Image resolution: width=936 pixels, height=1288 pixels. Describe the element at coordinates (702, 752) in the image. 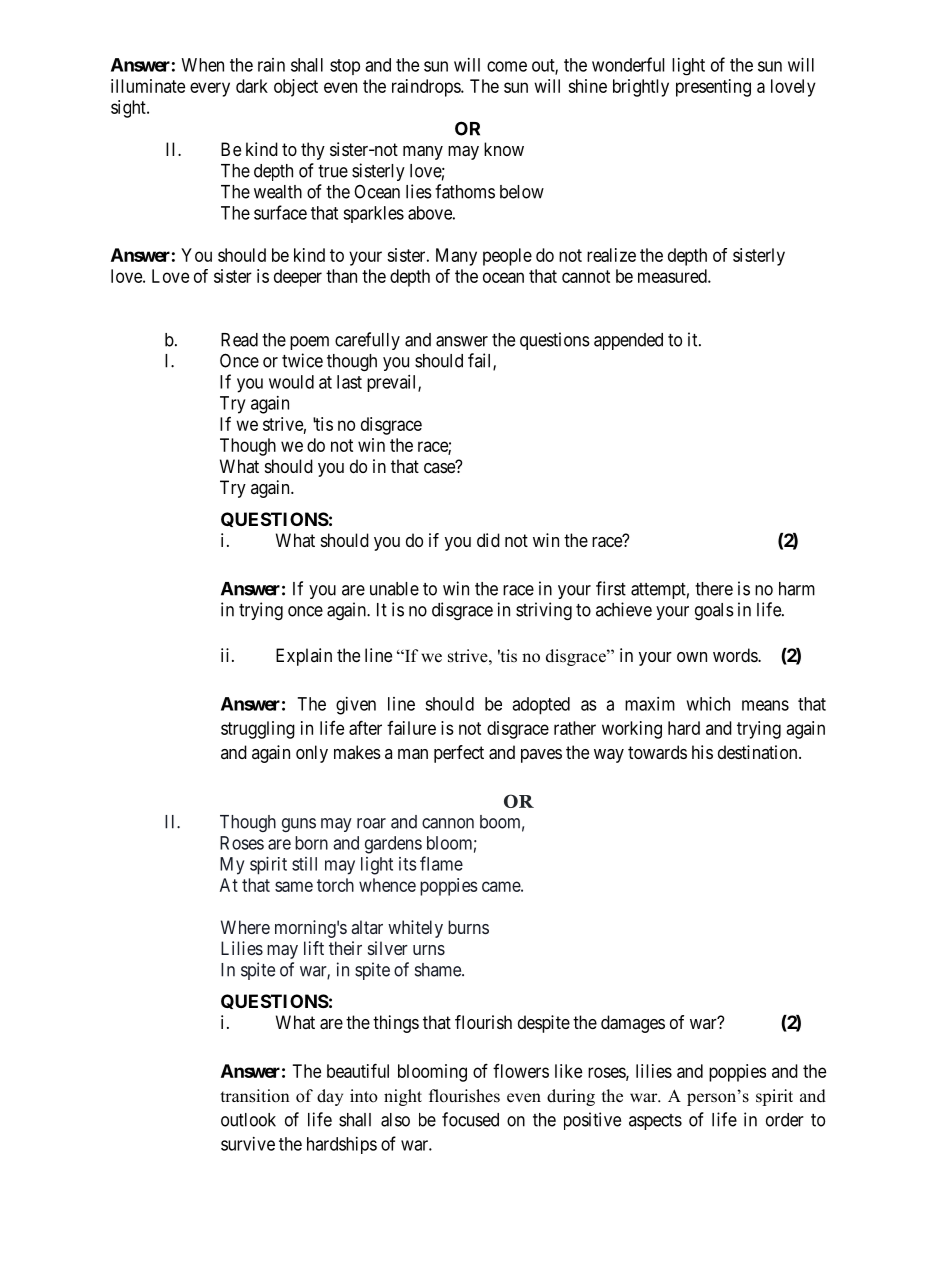

I see `his` at that location.
